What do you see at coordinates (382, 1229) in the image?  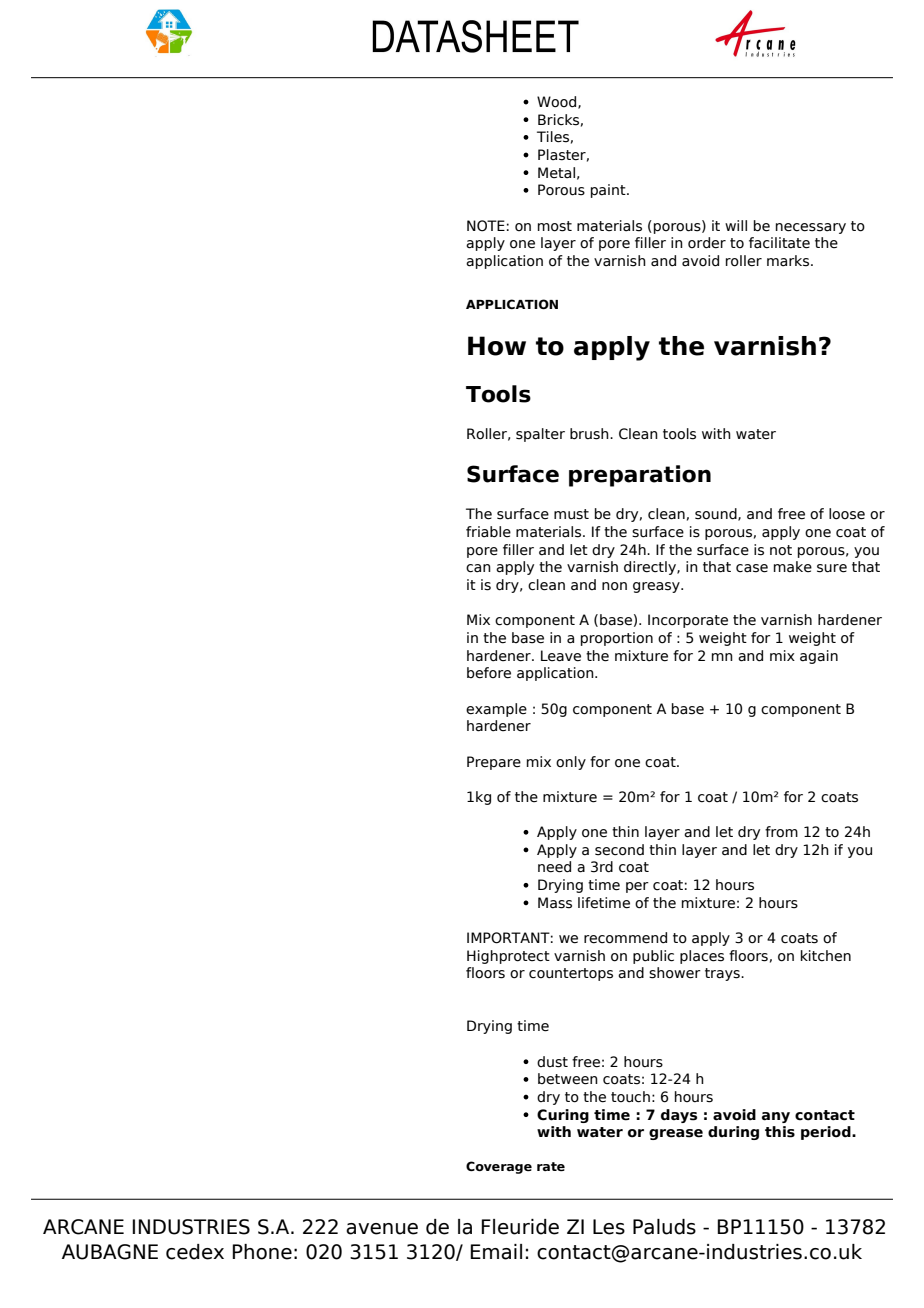 I see `avenue` at bounding box center [382, 1229].
